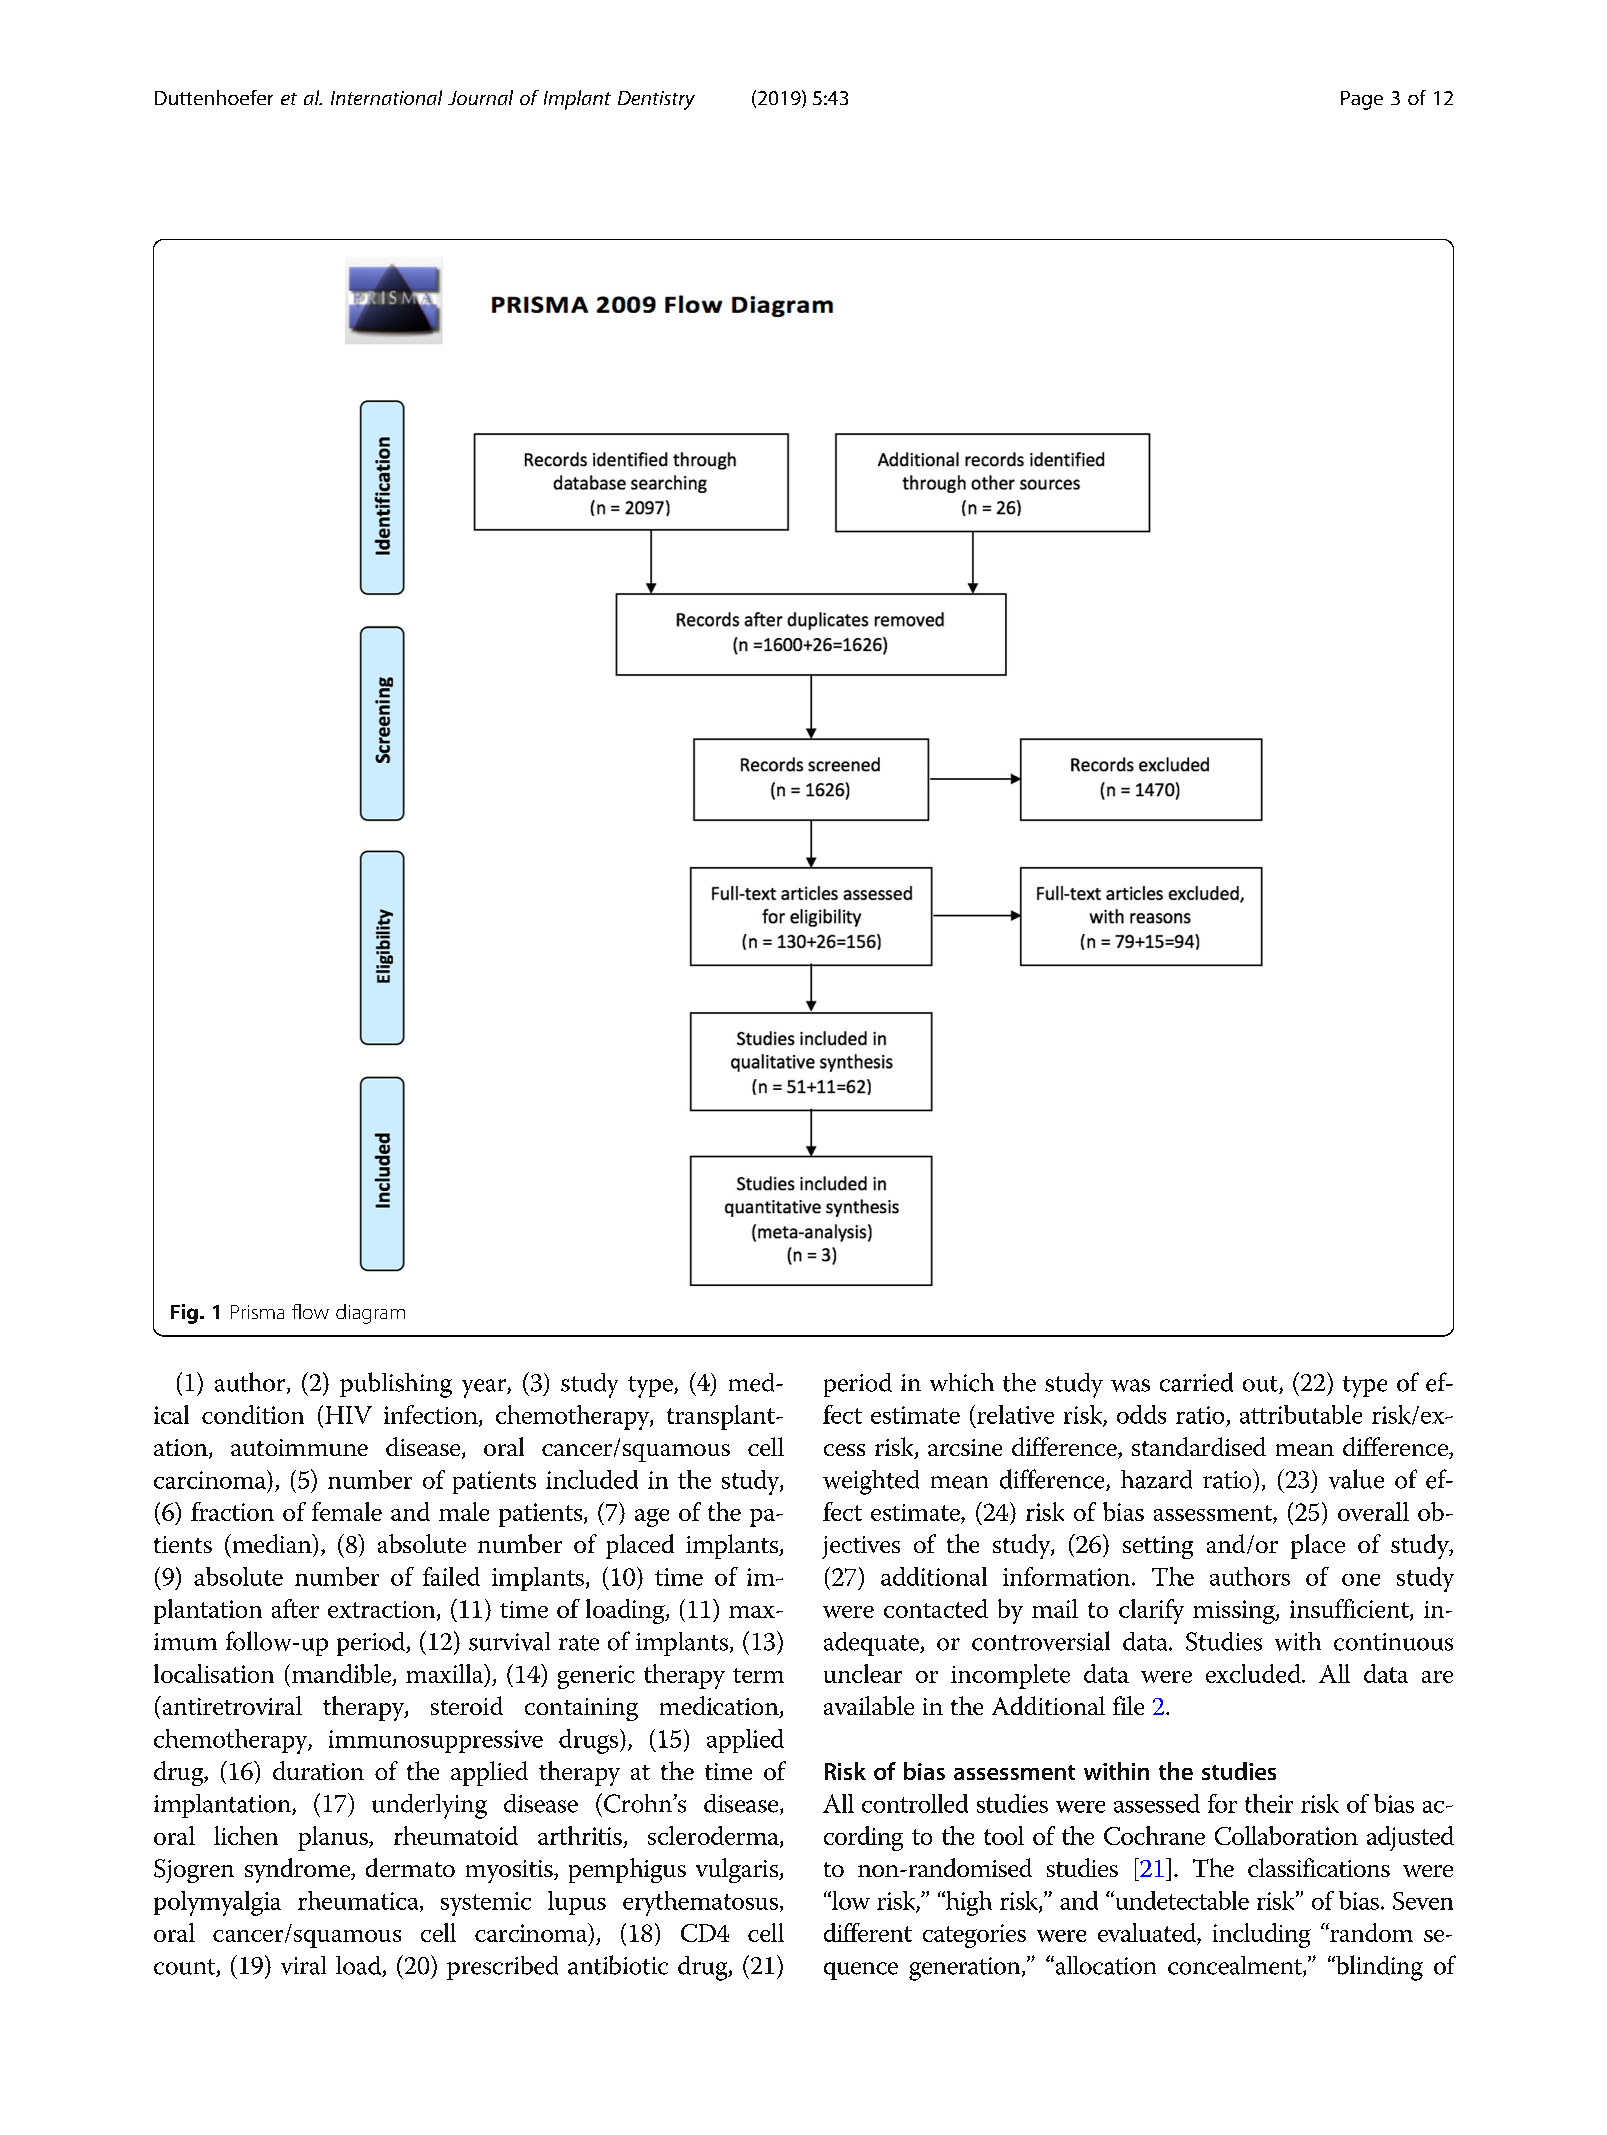  Describe the element at coordinates (868, 1932) in the screenshot. I see `different` at that location.
